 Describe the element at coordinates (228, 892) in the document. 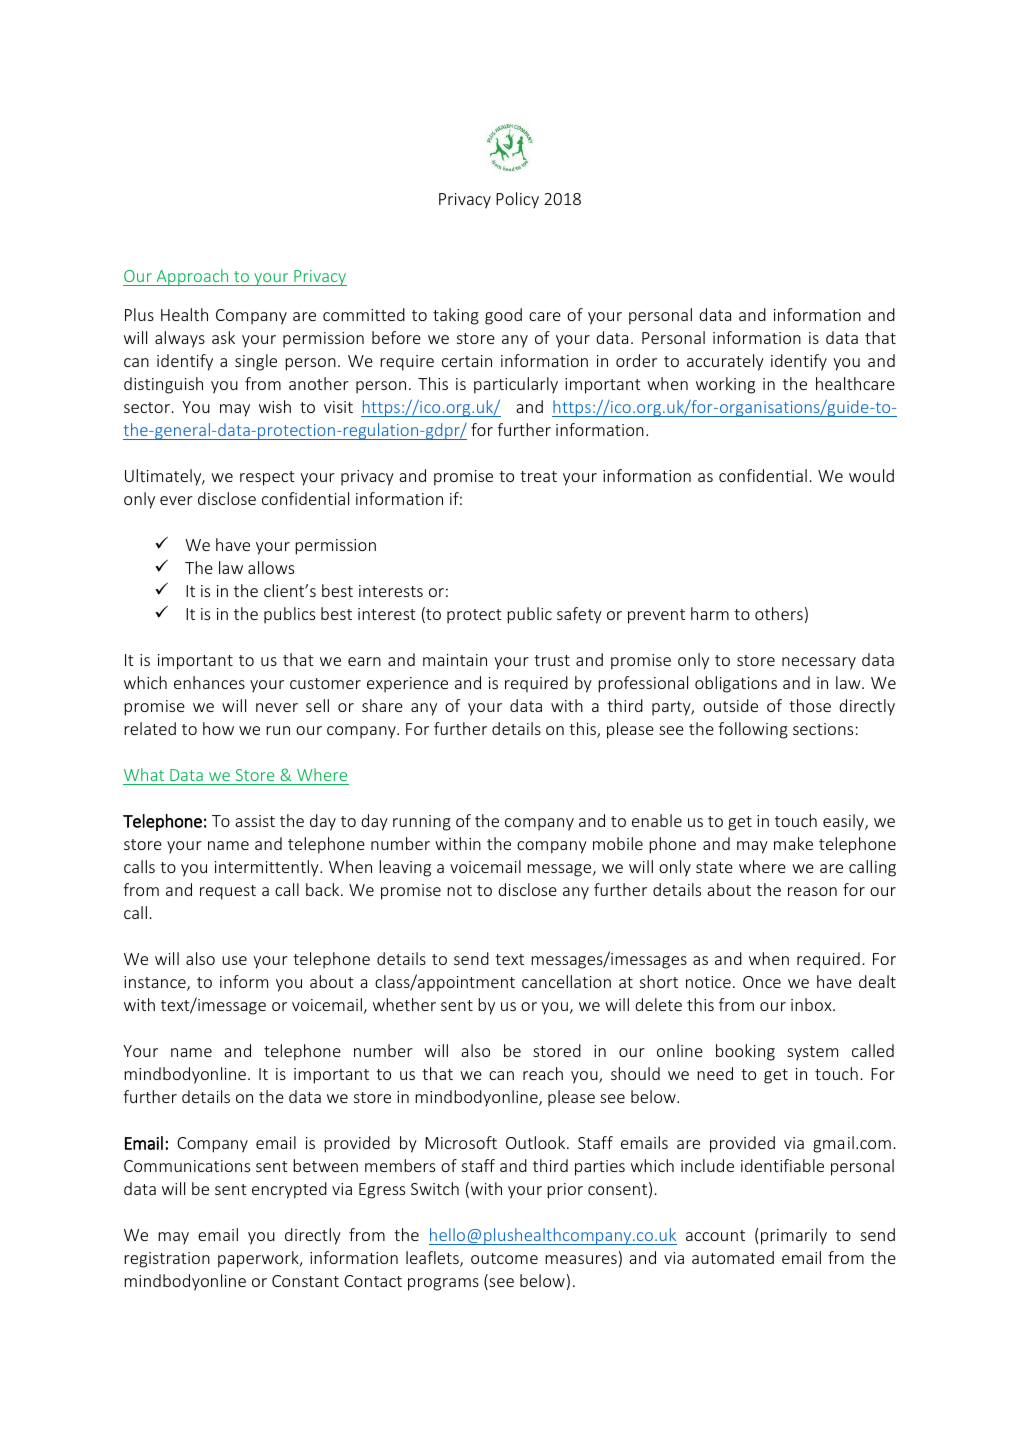

I see `request` at that location.
